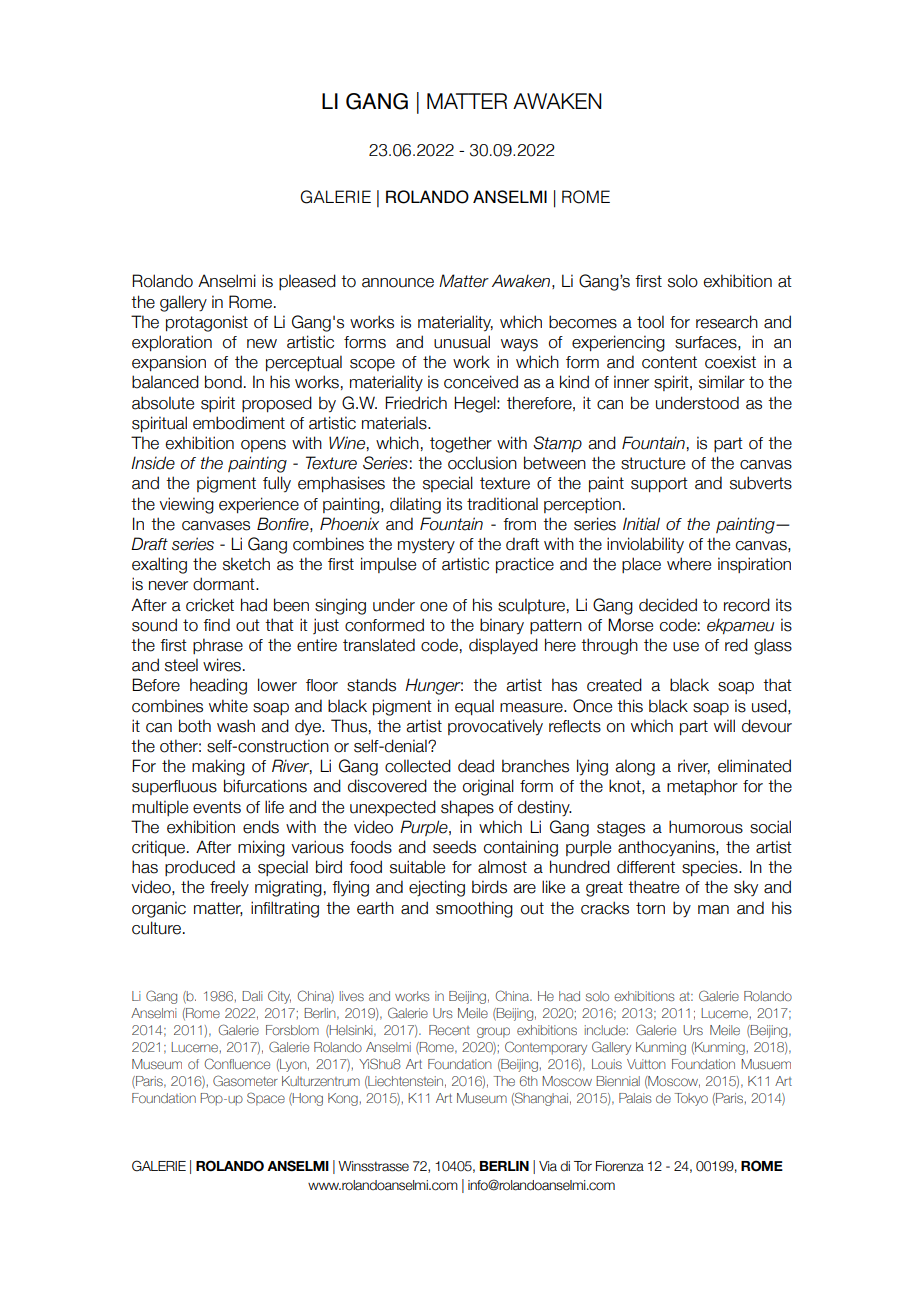  What do you see at coordinates (259, 505) in the screenshot?
I see `experience` at bounding box center [259, 505].
